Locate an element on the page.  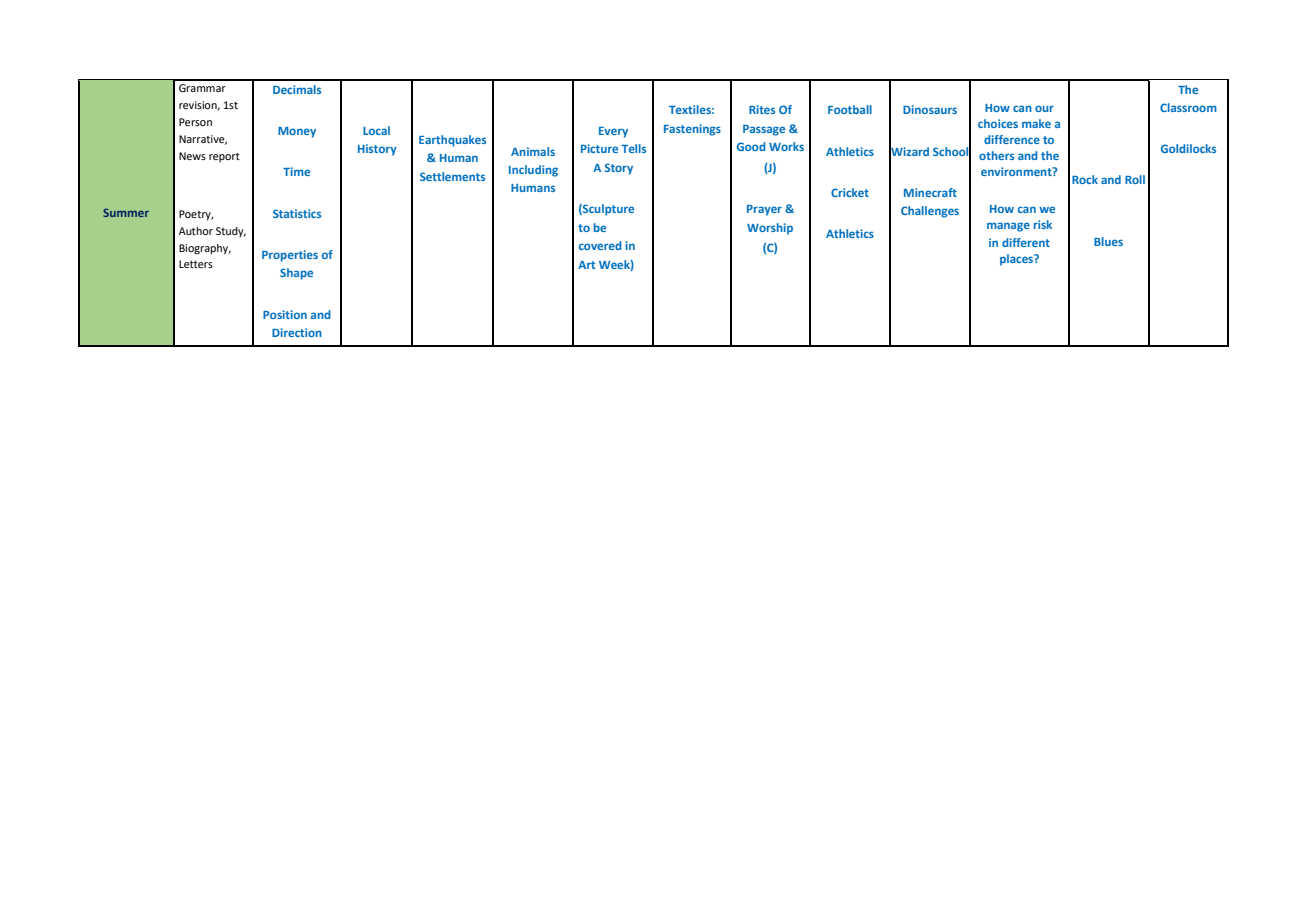
report is located at coordinates (224, 157).
